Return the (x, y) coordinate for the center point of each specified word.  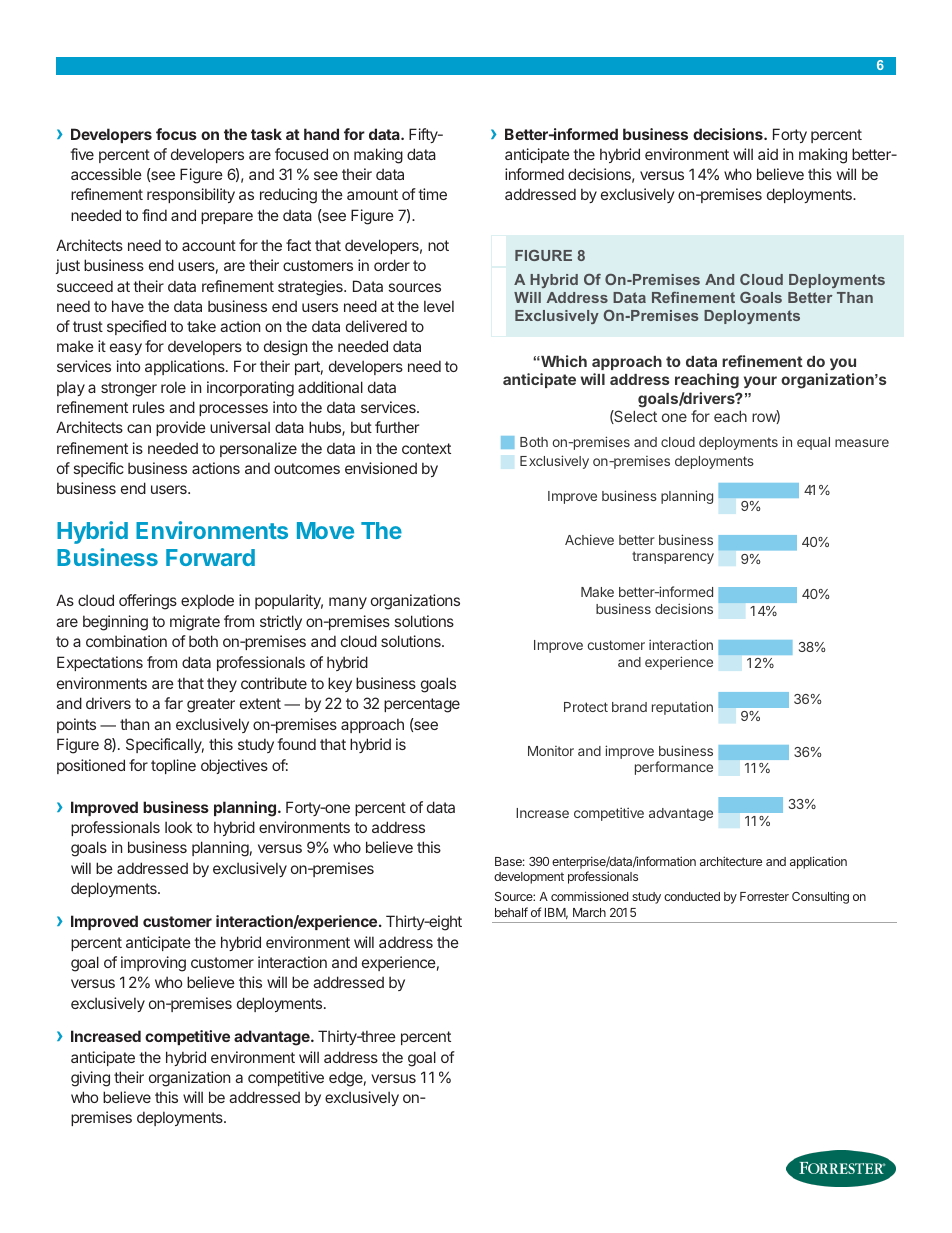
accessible (106, 174)
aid (768, 154)
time (432, 194)
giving (90, 1079)
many (348, 603)
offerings (148, 602)
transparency (673, 557)
